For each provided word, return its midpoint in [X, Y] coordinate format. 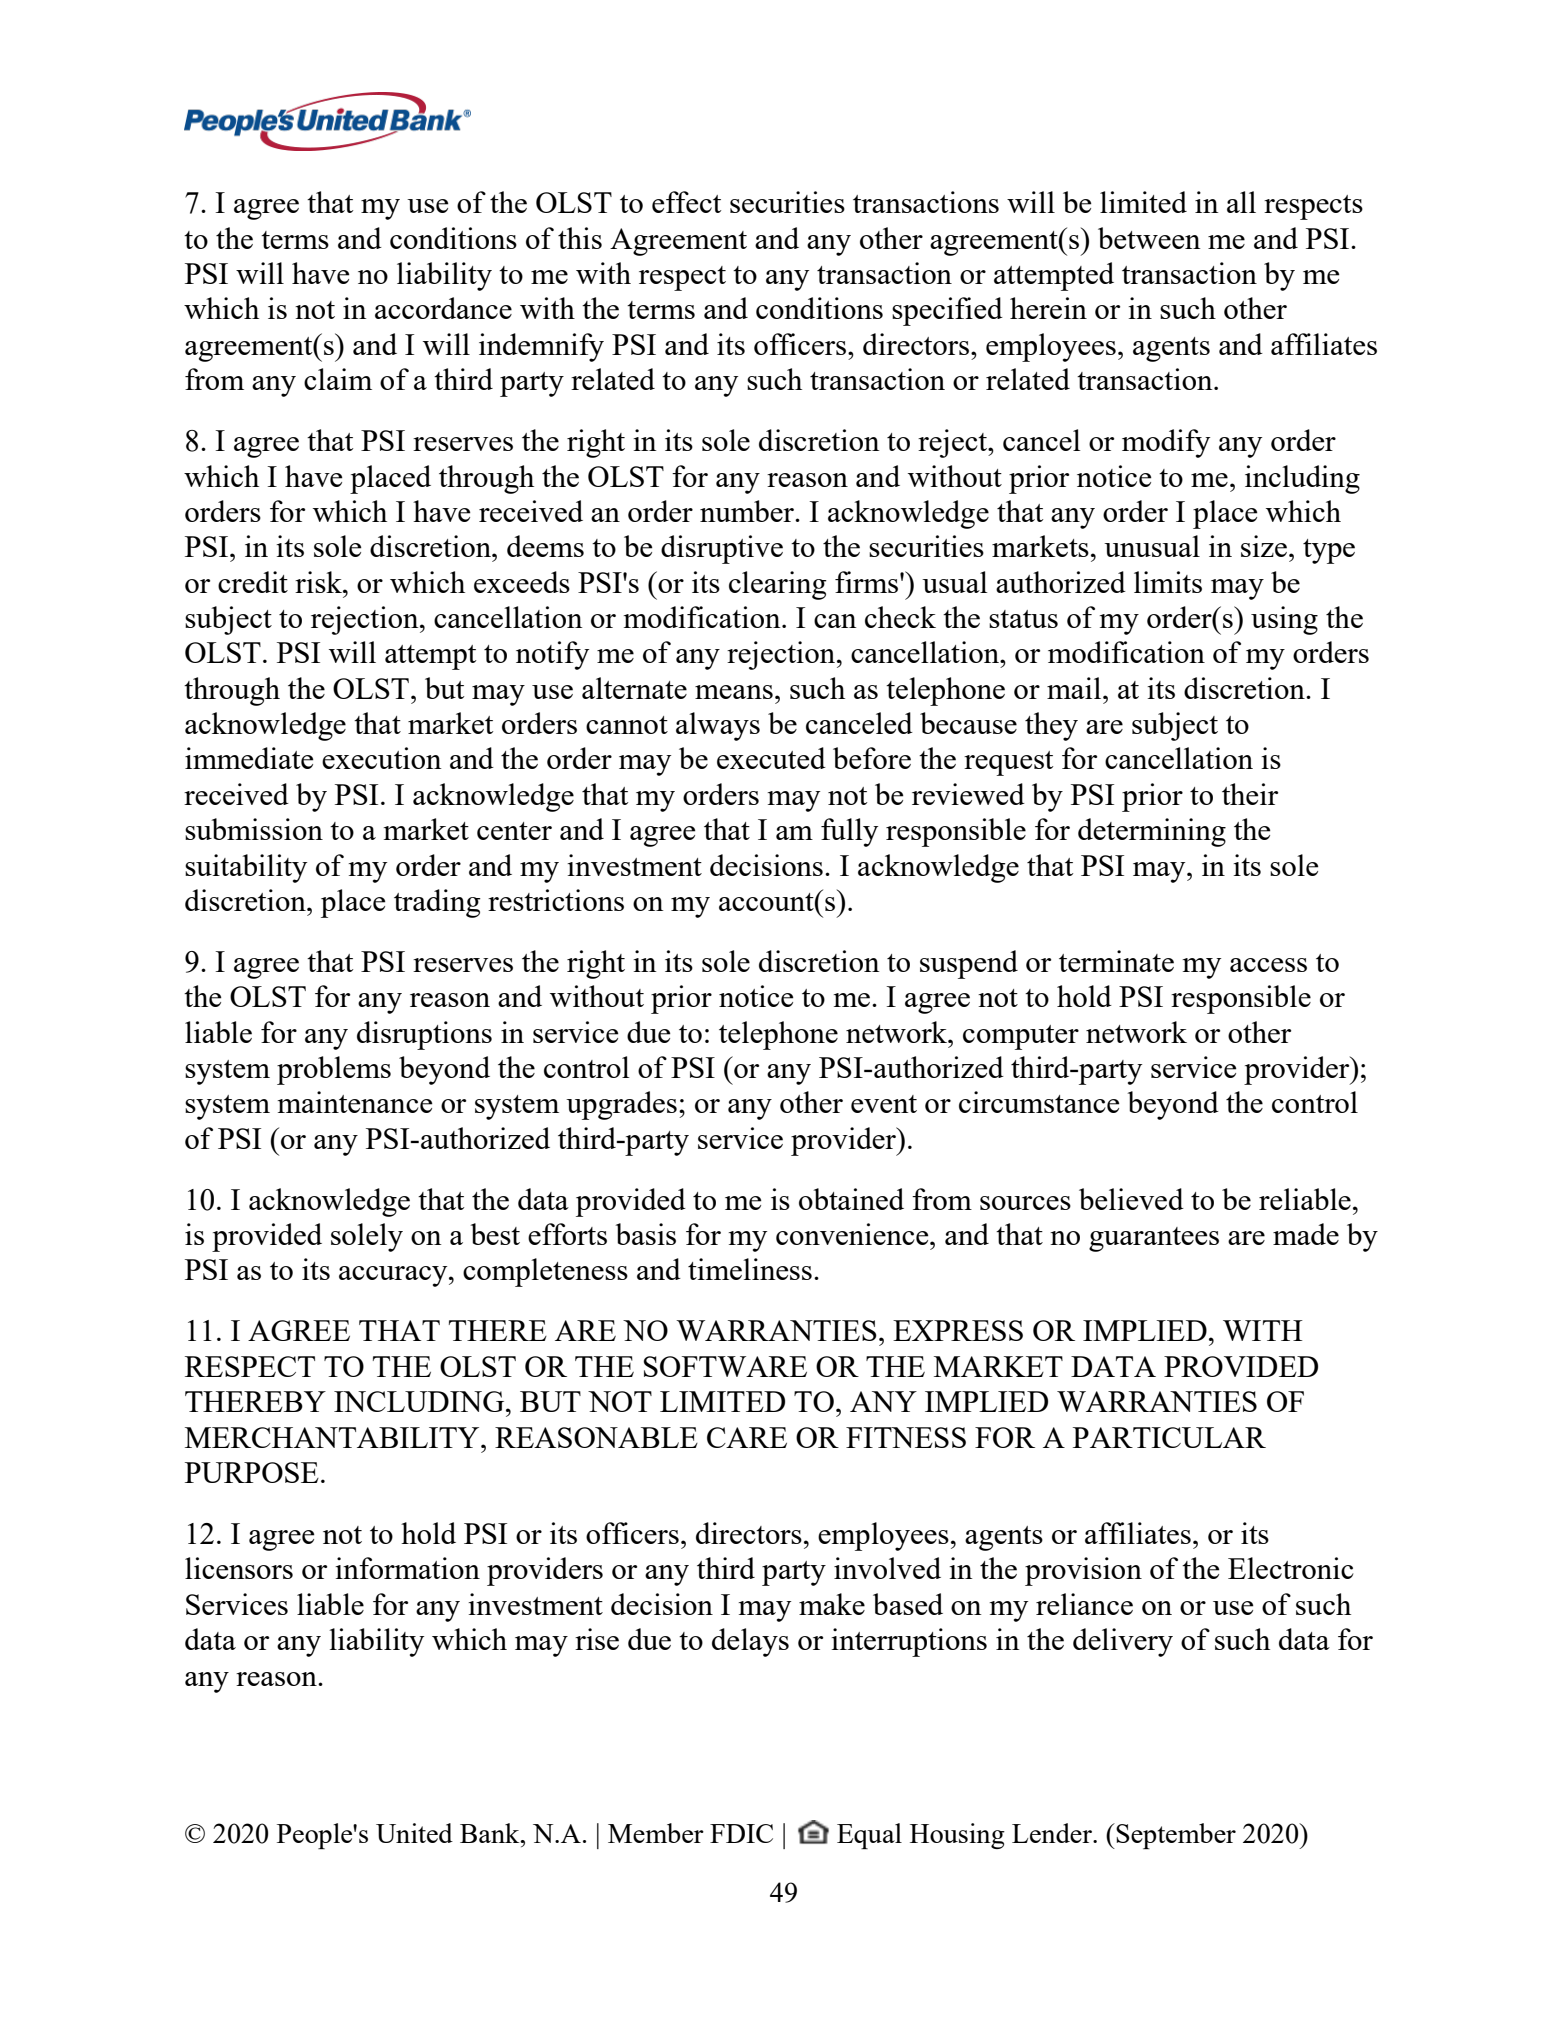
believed [1131, 1199]
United [414, 1833]
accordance [443, 308]
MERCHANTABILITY [333, 1437]
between [1149, 238]
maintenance [355, 1102]
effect [686, 202]
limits [1168, 582]
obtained [851, 1199]
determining [1152, 832]
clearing [778, 585]
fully [849, 832]
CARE [747, 1437]
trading [437, 903]
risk [319, 582]
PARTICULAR [1169, 1437]
